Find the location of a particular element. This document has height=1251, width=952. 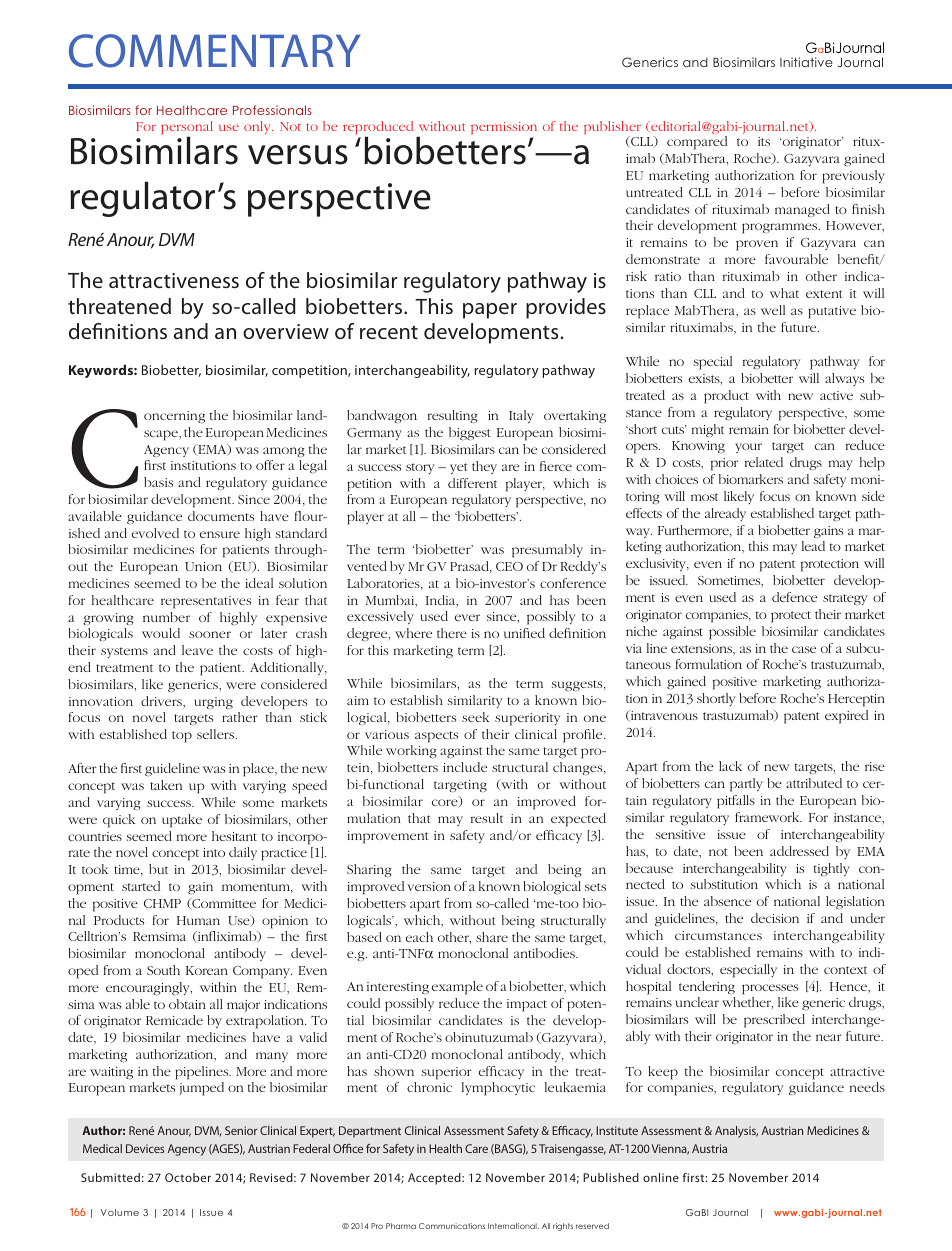

permission is located at coordinates (504, 128).
